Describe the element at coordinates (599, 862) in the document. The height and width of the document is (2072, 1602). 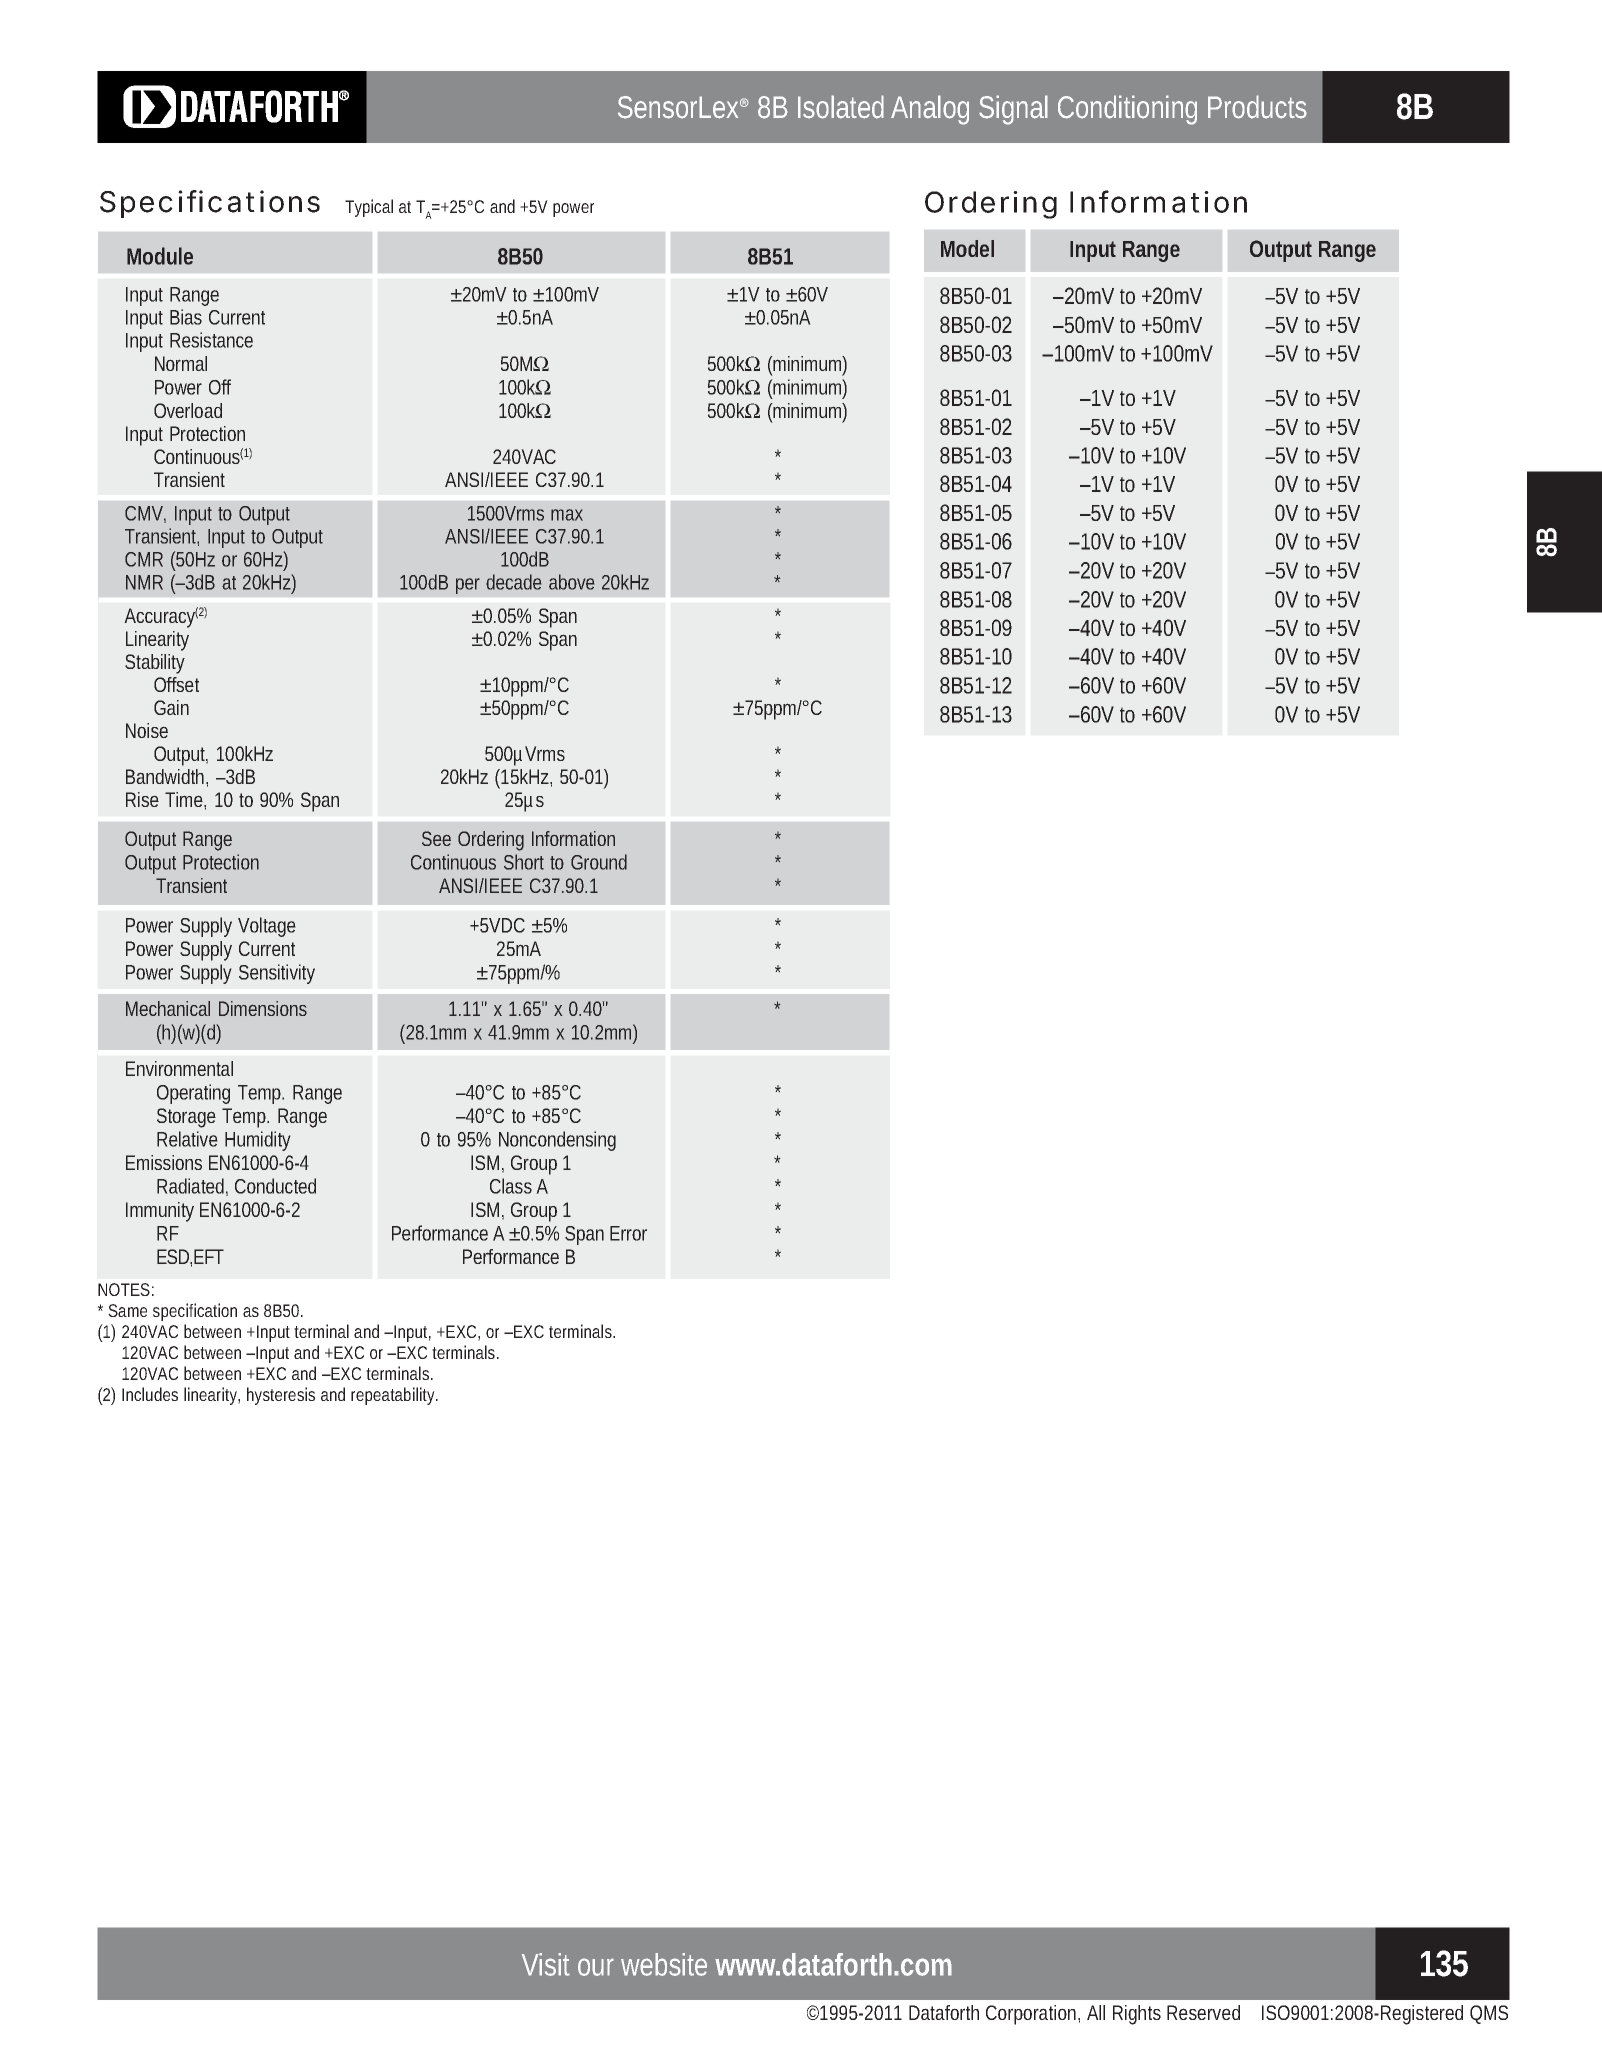
I see `Ground` at that location.
